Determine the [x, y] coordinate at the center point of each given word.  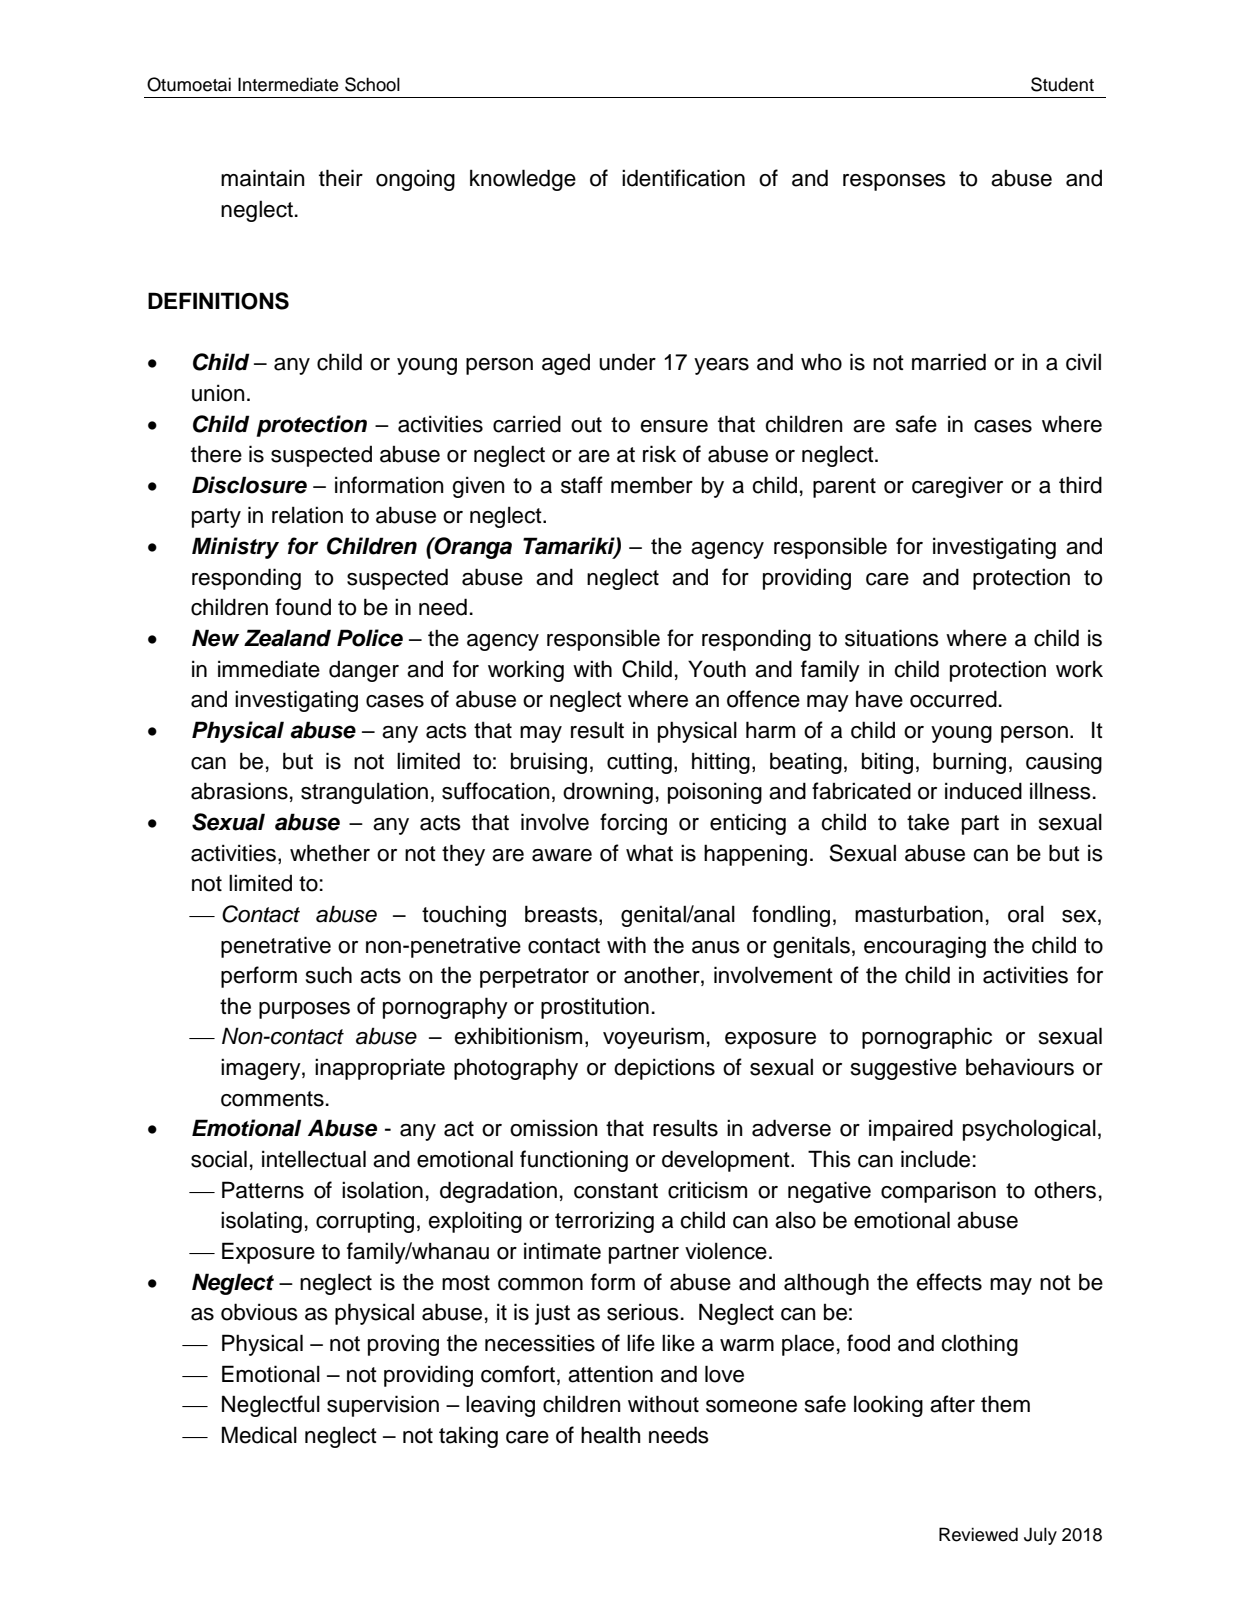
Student [1062, 84]
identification [683, 178]
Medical [259, 1435]
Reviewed [978, 1534]
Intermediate [288, 84]
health [611, 1435]
